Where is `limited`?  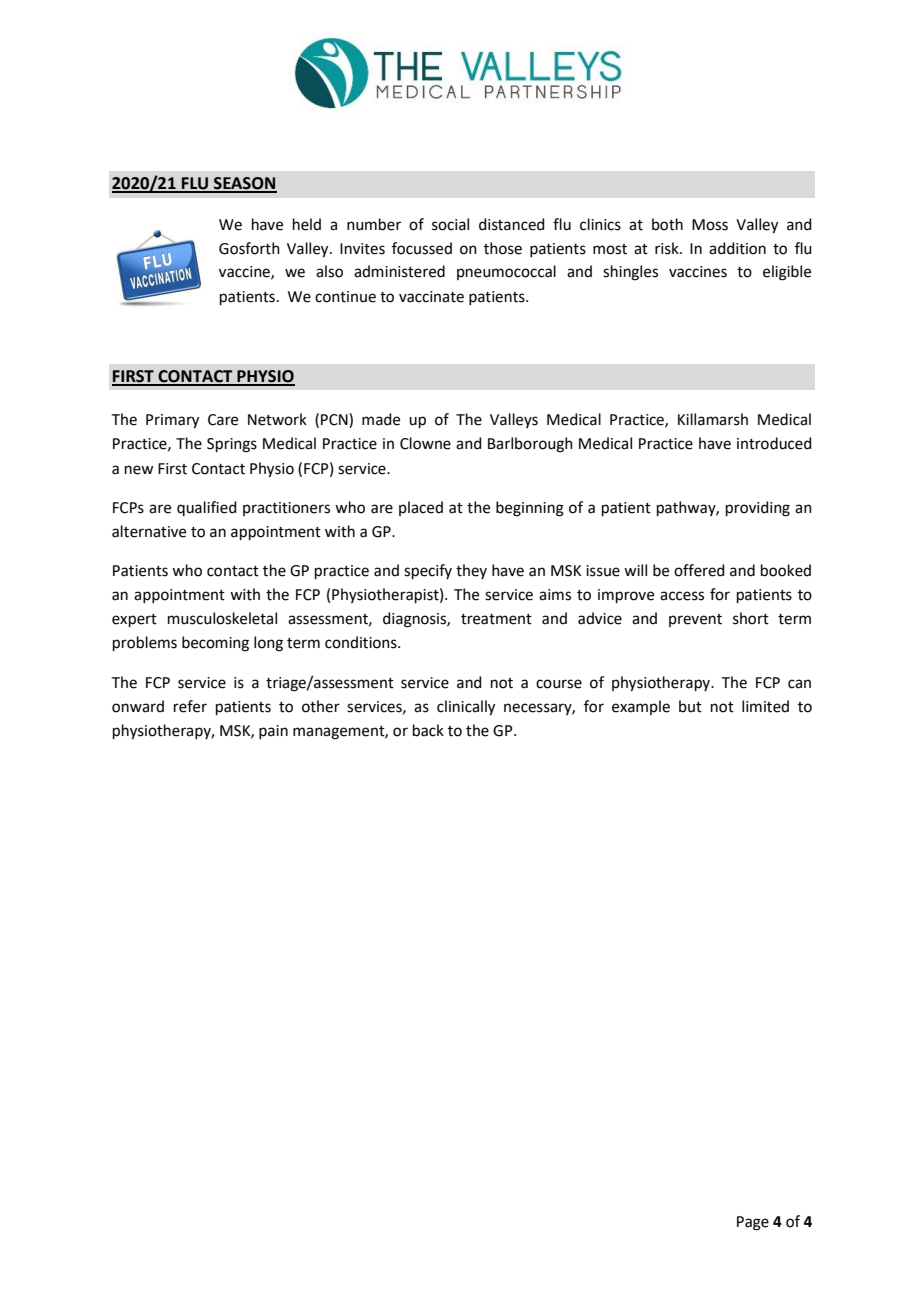
limited is located at coordinates (765, 706).
